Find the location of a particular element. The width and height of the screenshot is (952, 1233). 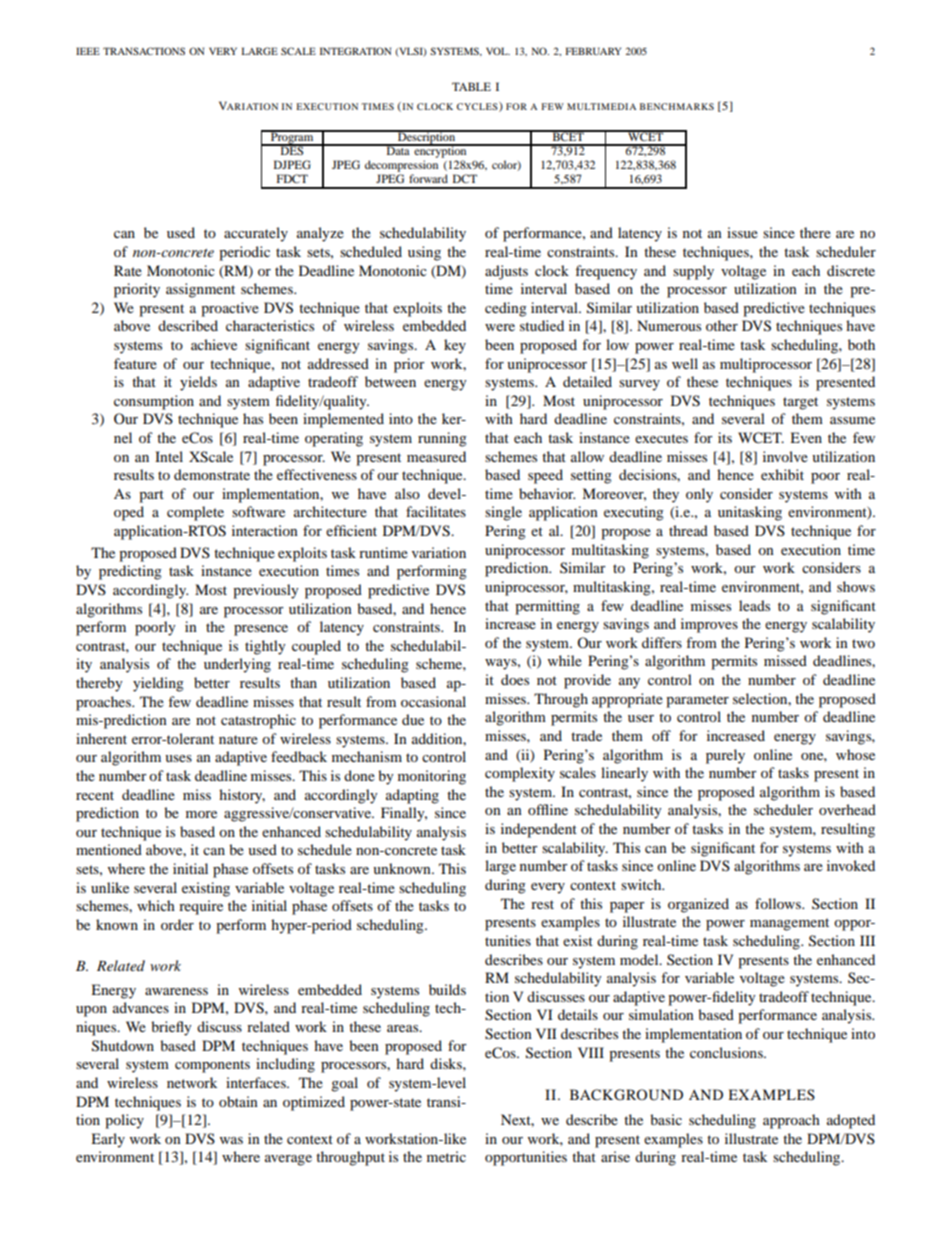

was is located at coordinates (231, 1140).
